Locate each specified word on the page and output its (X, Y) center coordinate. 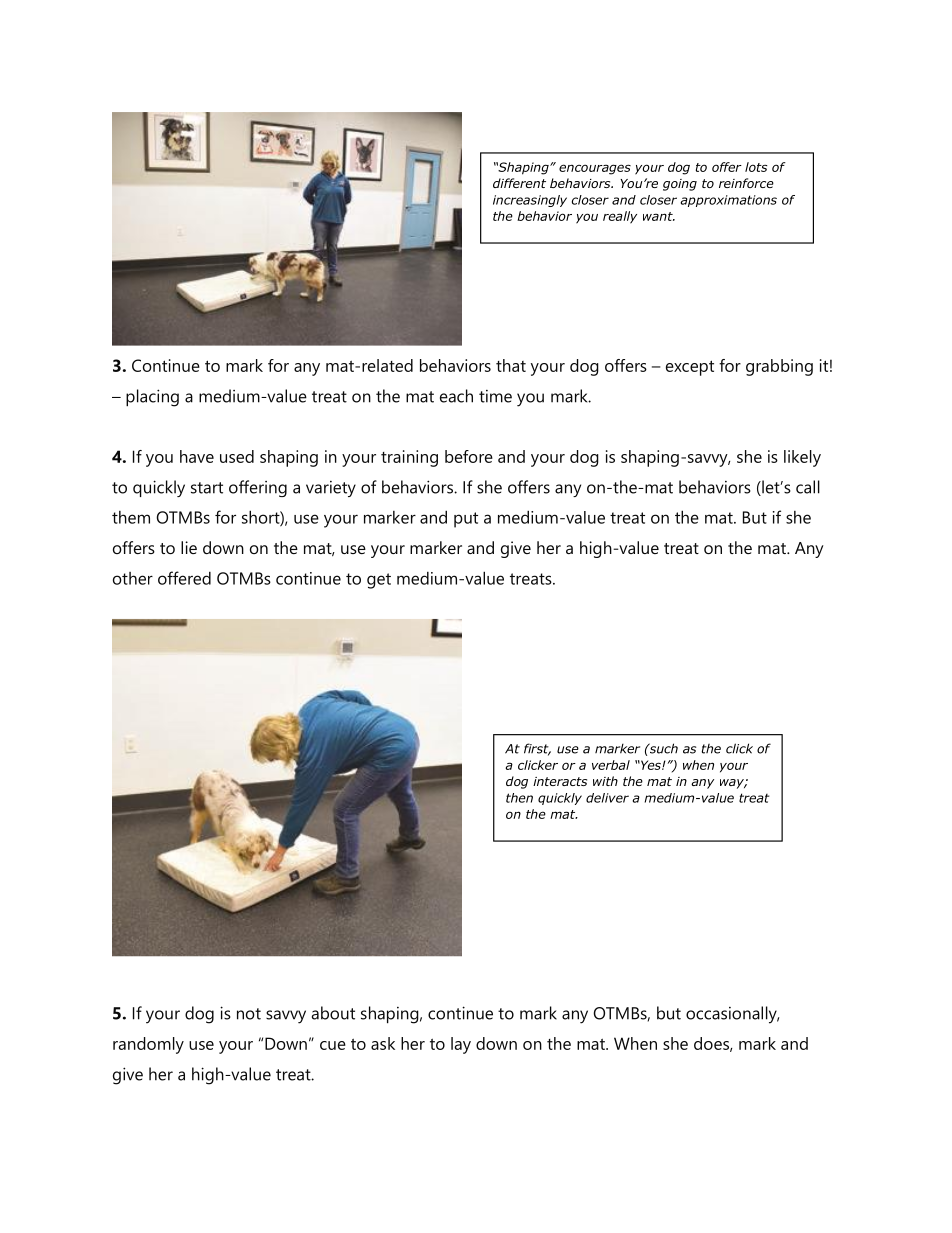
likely (802, 458)
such (662, 748)
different (519, 183)
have (197, 456)
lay (461, 1045)
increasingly (530, 201)
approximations (728, 201)
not (249, 1014)
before (469, 456)
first (537, 749)
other (133, 578)
